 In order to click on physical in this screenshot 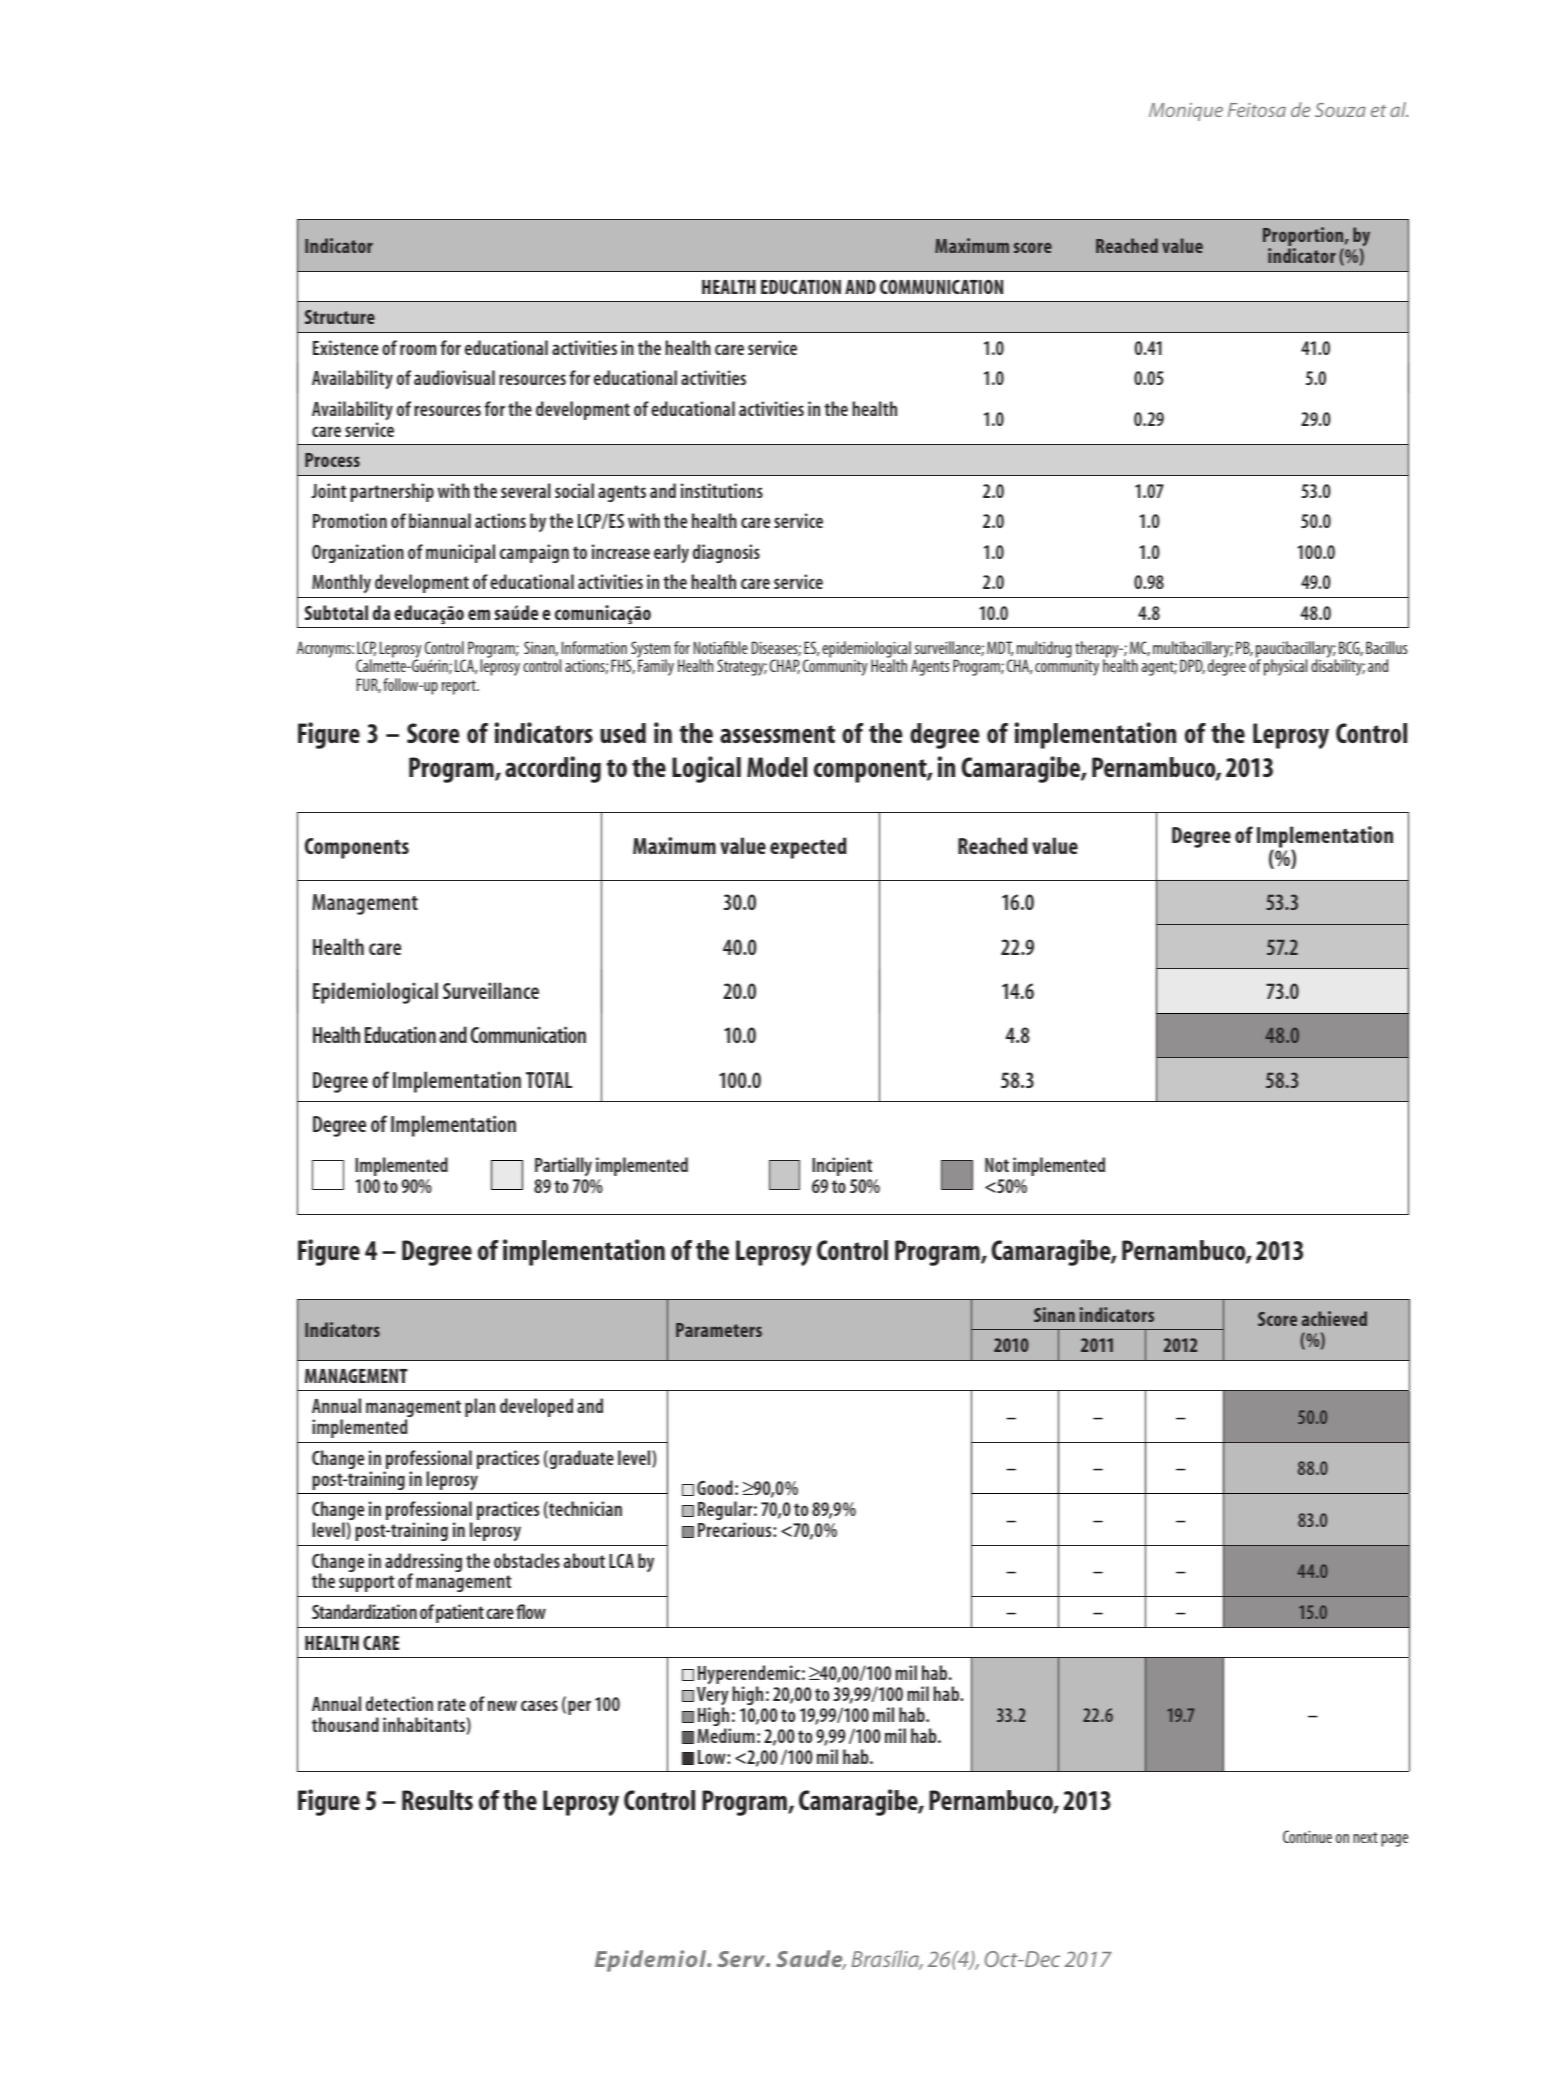, I will do `click(1285, 667)`.
